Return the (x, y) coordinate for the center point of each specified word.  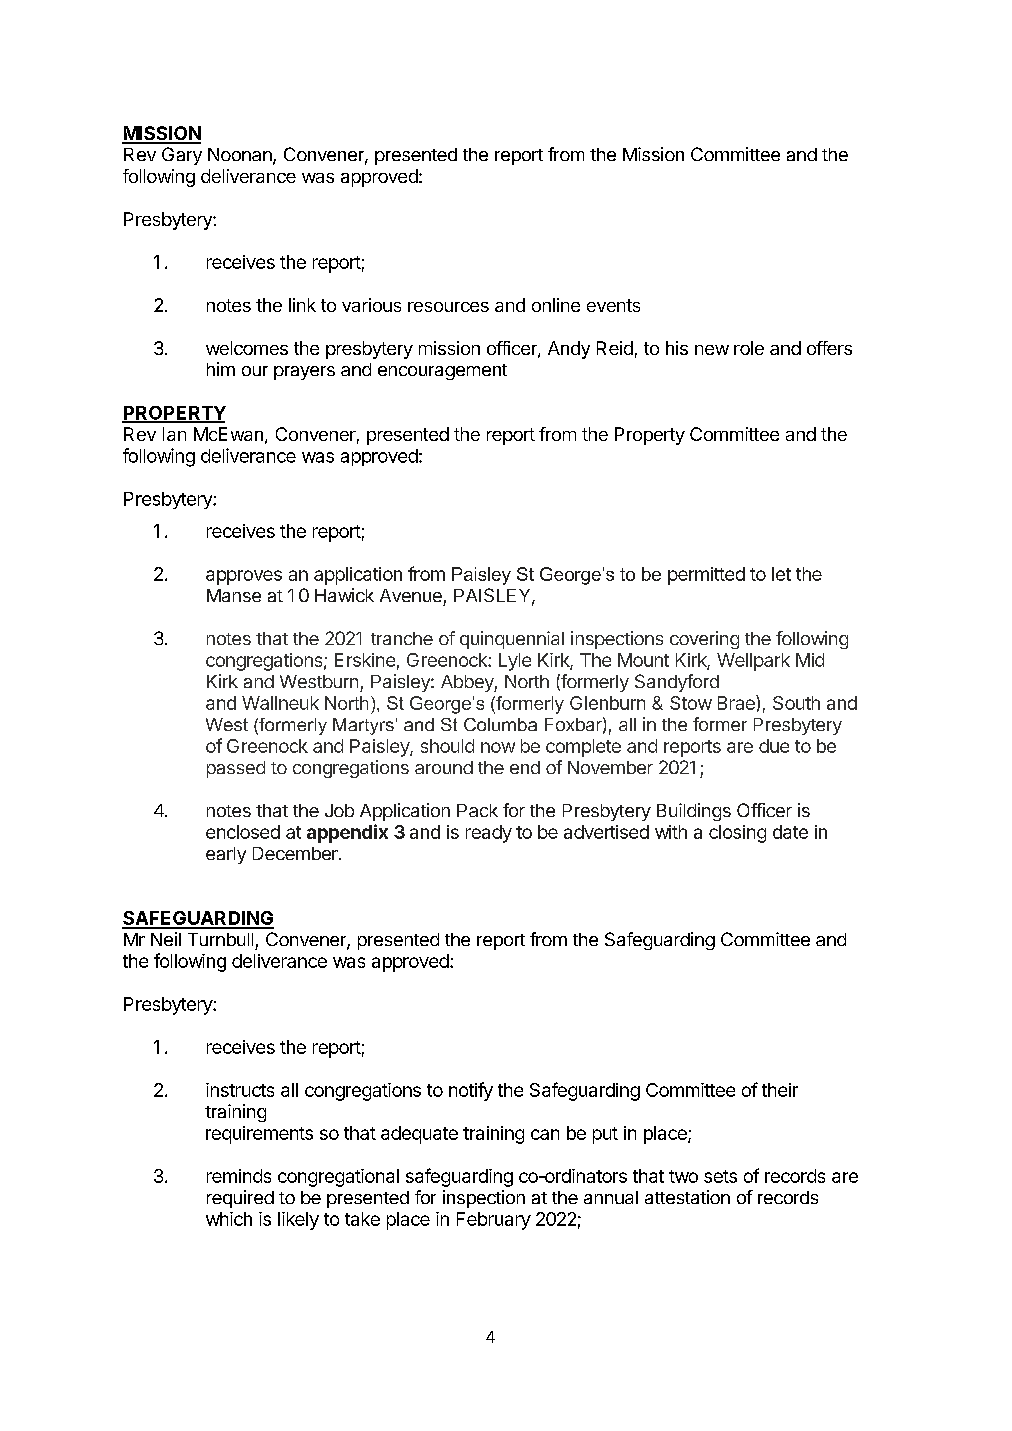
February (494, 1221)
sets (720, 1176)
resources (448, 307)
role (749, 348)
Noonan (241, 156)
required (240, 1199)
